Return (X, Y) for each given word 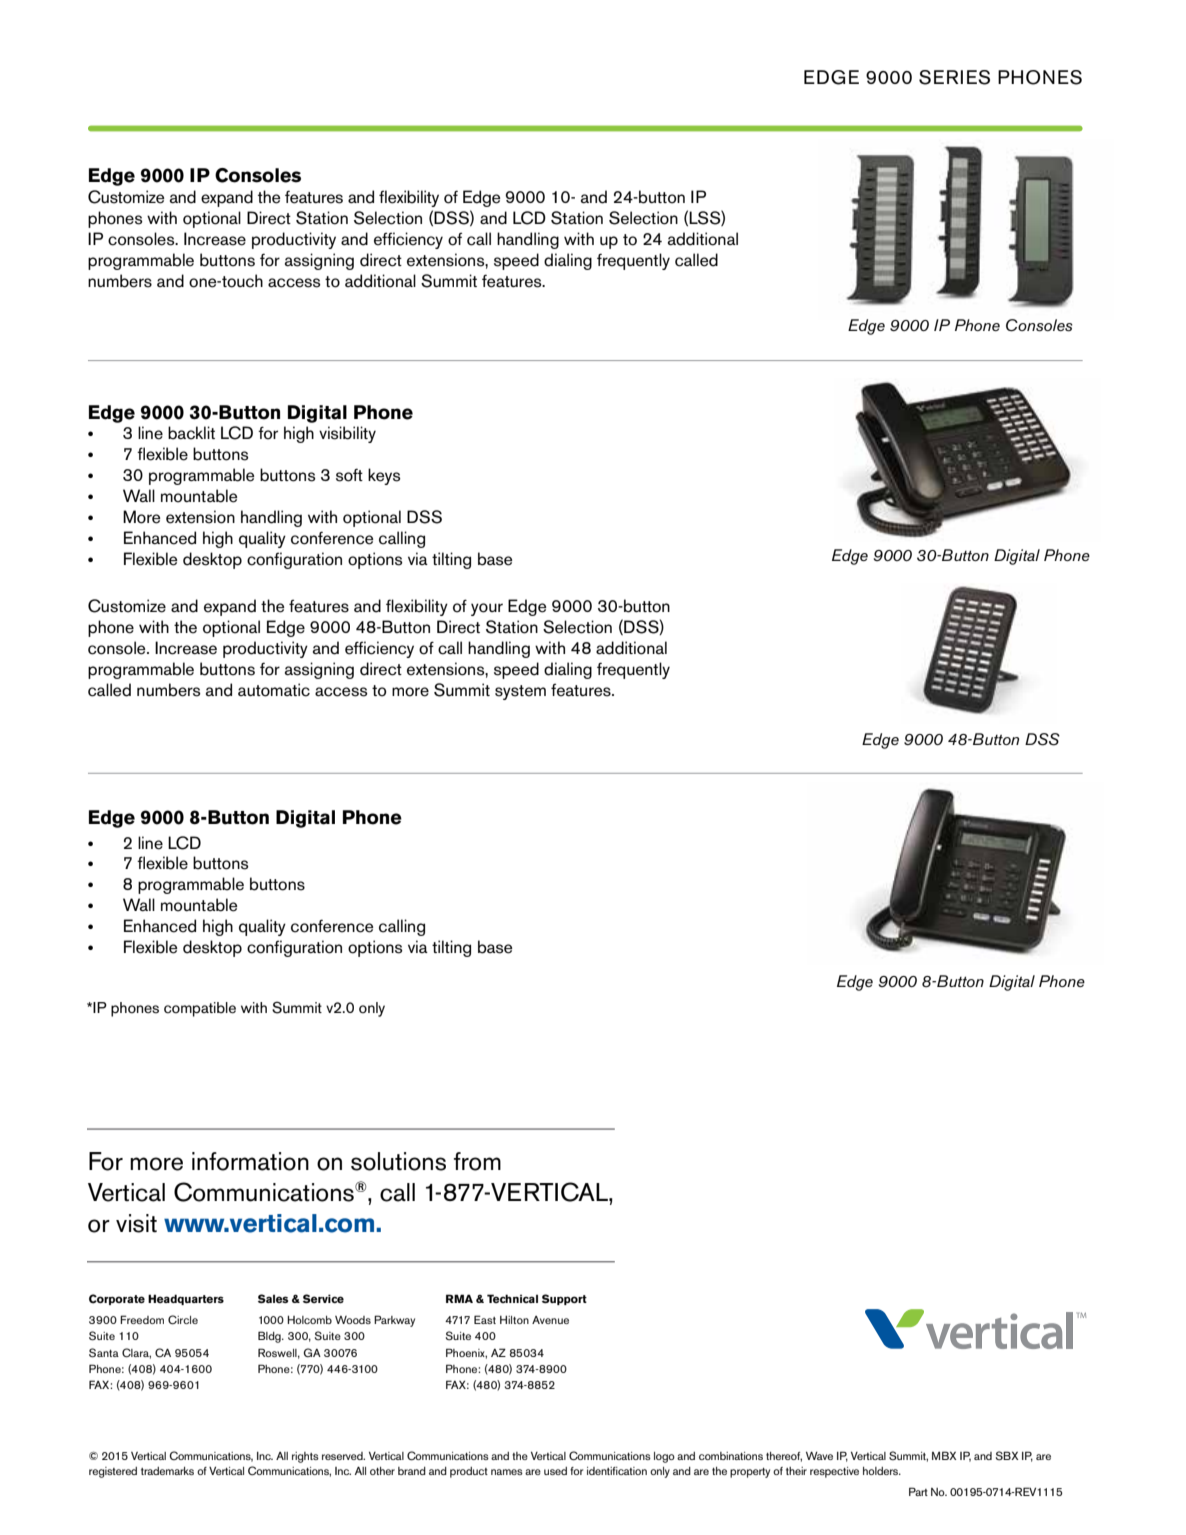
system (520, 692)
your (487, 609)
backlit (191, 433)
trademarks (167, 1471)
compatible (200, 1009)
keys (384, 476)
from (477, 1161)
